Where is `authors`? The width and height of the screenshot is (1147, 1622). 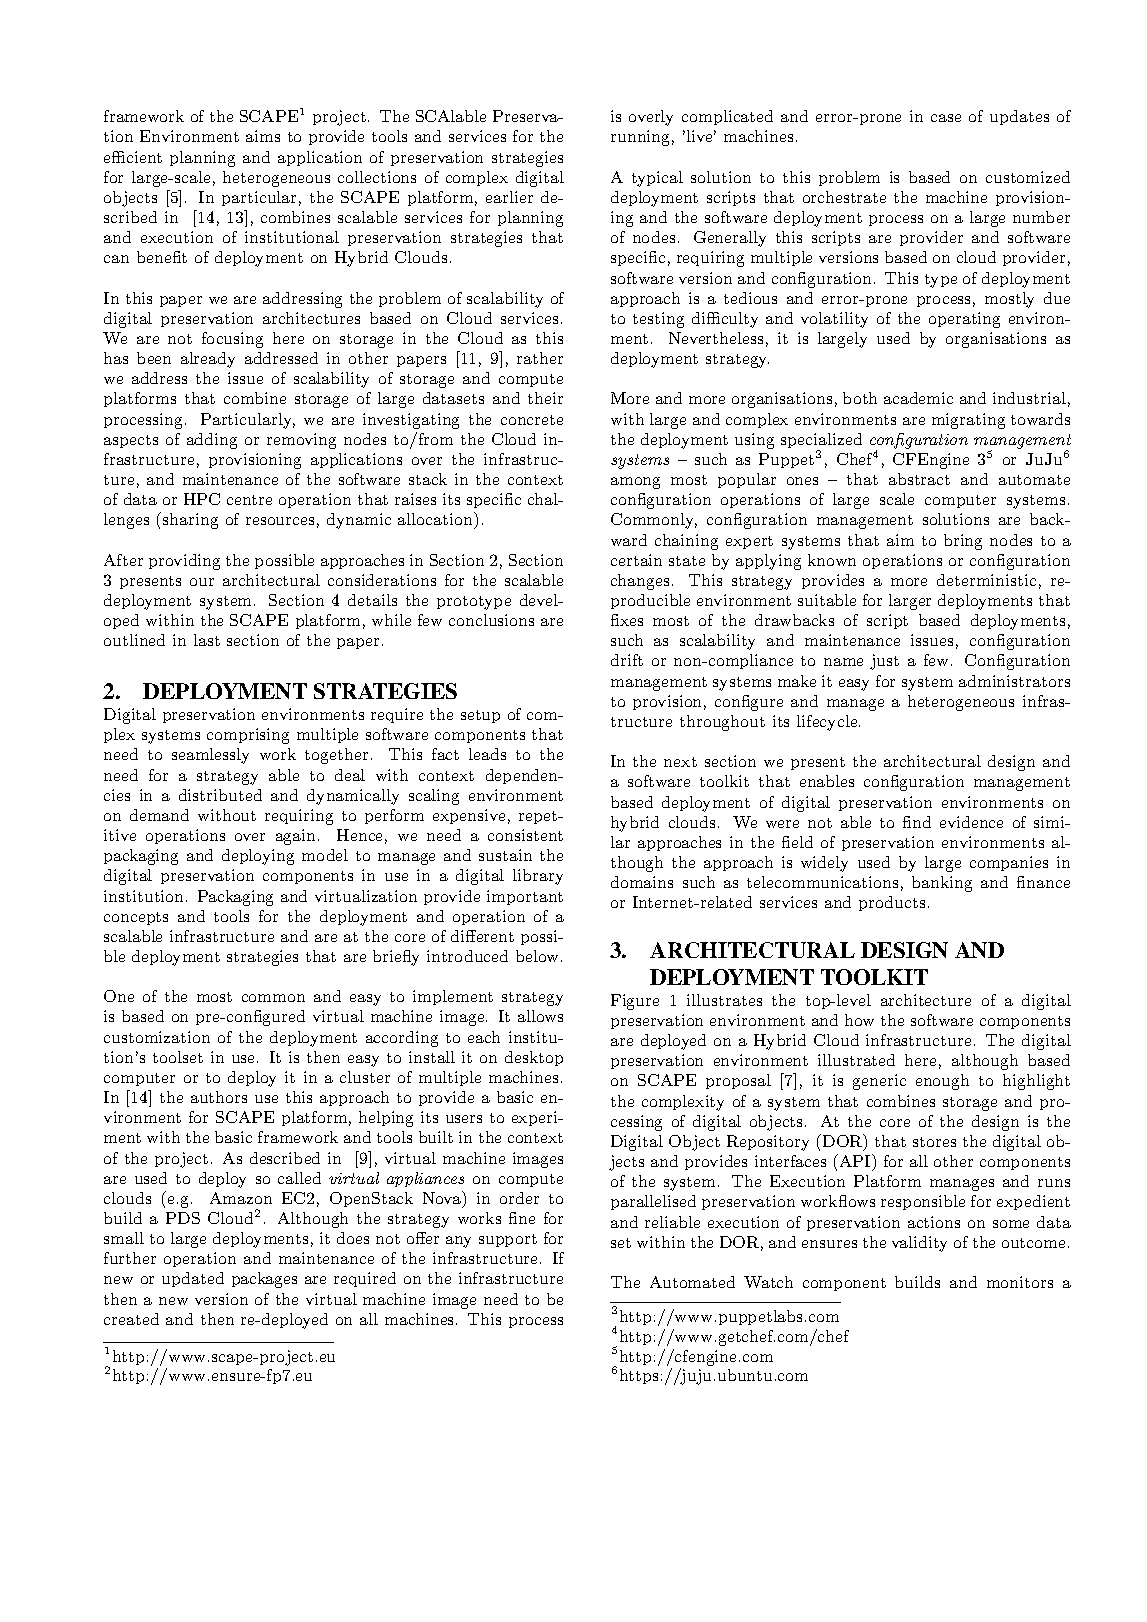
authors is located at coordinates (219, 1097).
